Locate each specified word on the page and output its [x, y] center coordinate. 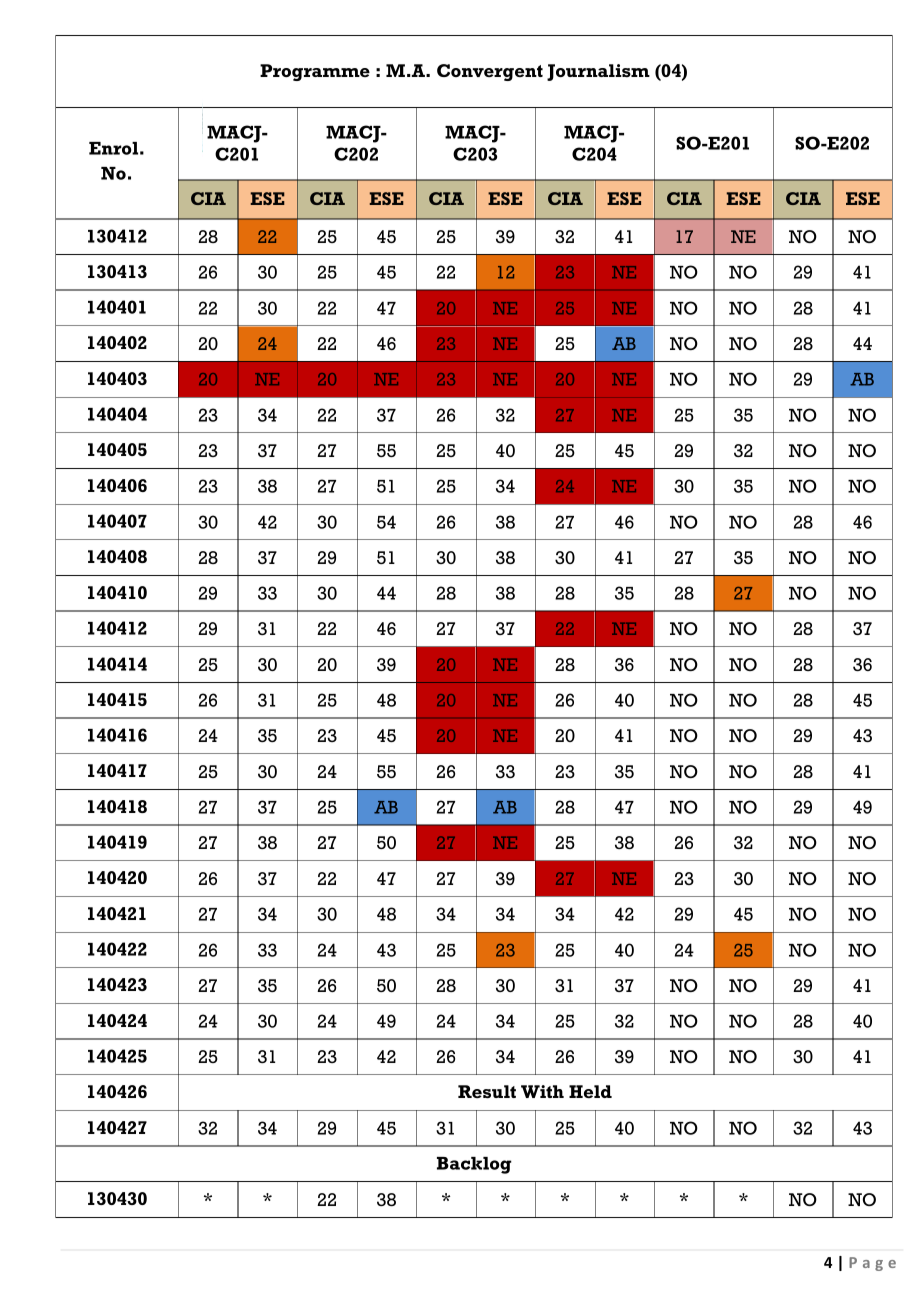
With [542, 1091]
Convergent [490, 72]
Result [487, 1091]
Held [590, 1091]
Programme [315, 72]
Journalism [598, 72]
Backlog [474, 1165]
